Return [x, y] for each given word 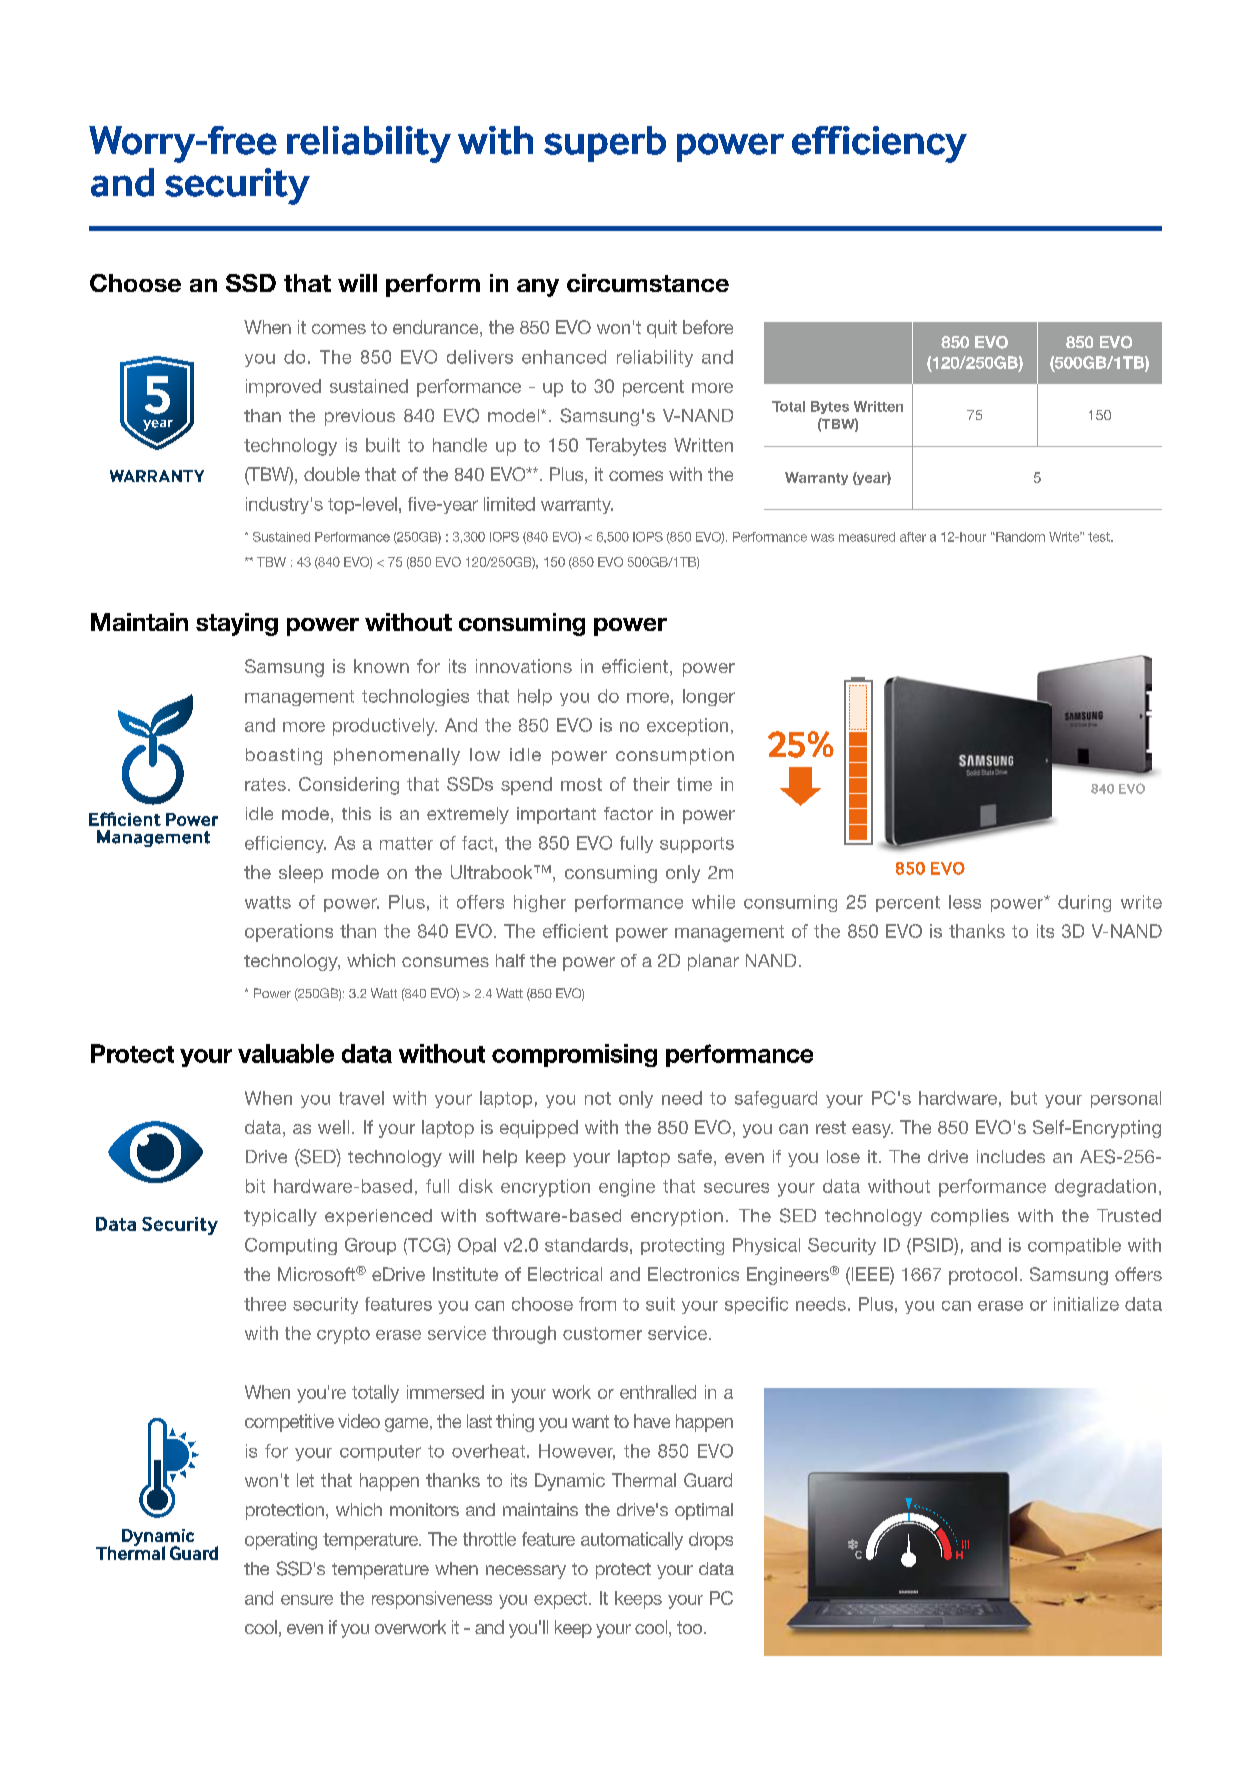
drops [711, 1541]
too [691, 1627]
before [708, 327]
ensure [307, 1600]
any [538, 288]
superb [605, 144]
